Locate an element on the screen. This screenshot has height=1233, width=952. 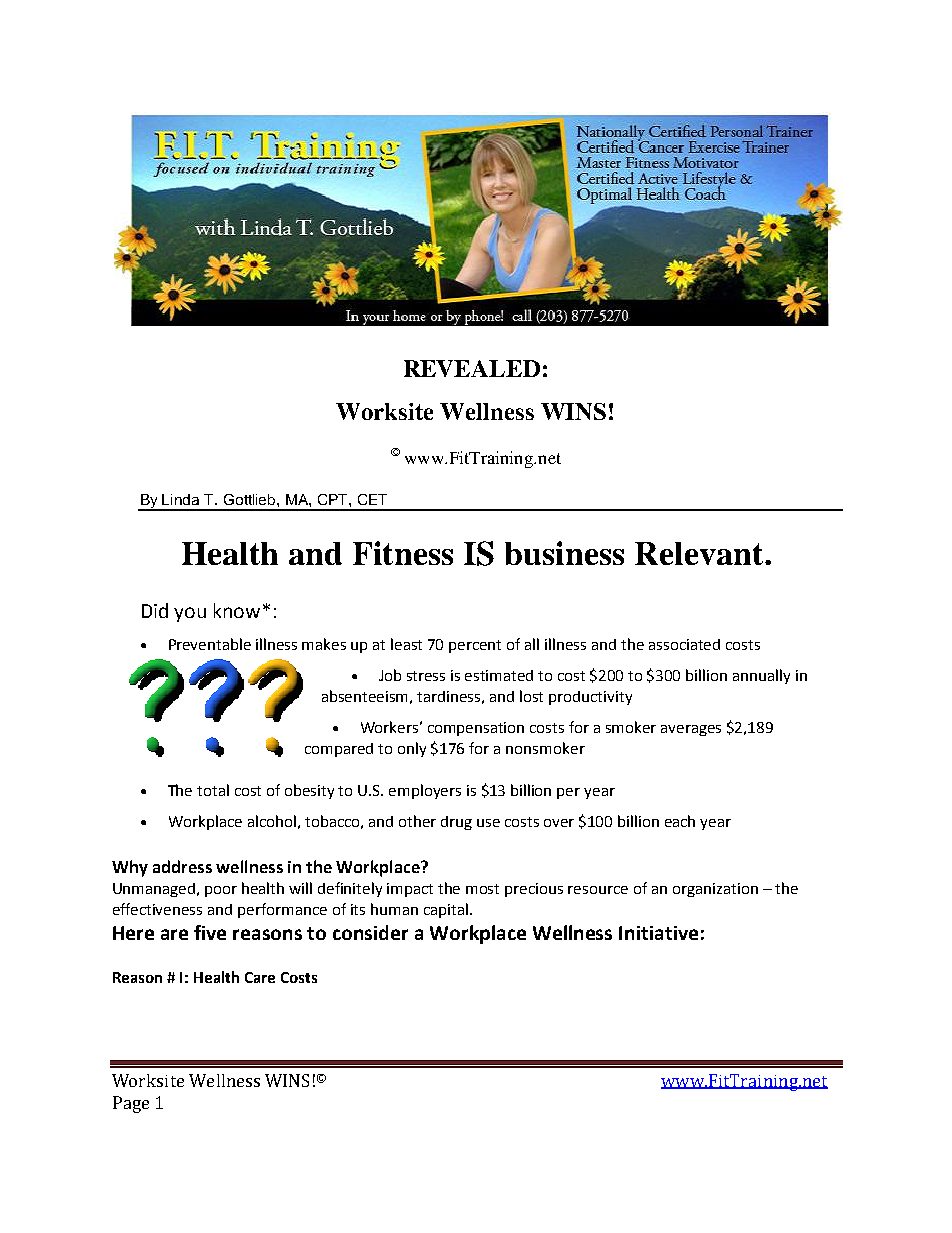
REVEALED is located at coordinates (472, 368).
